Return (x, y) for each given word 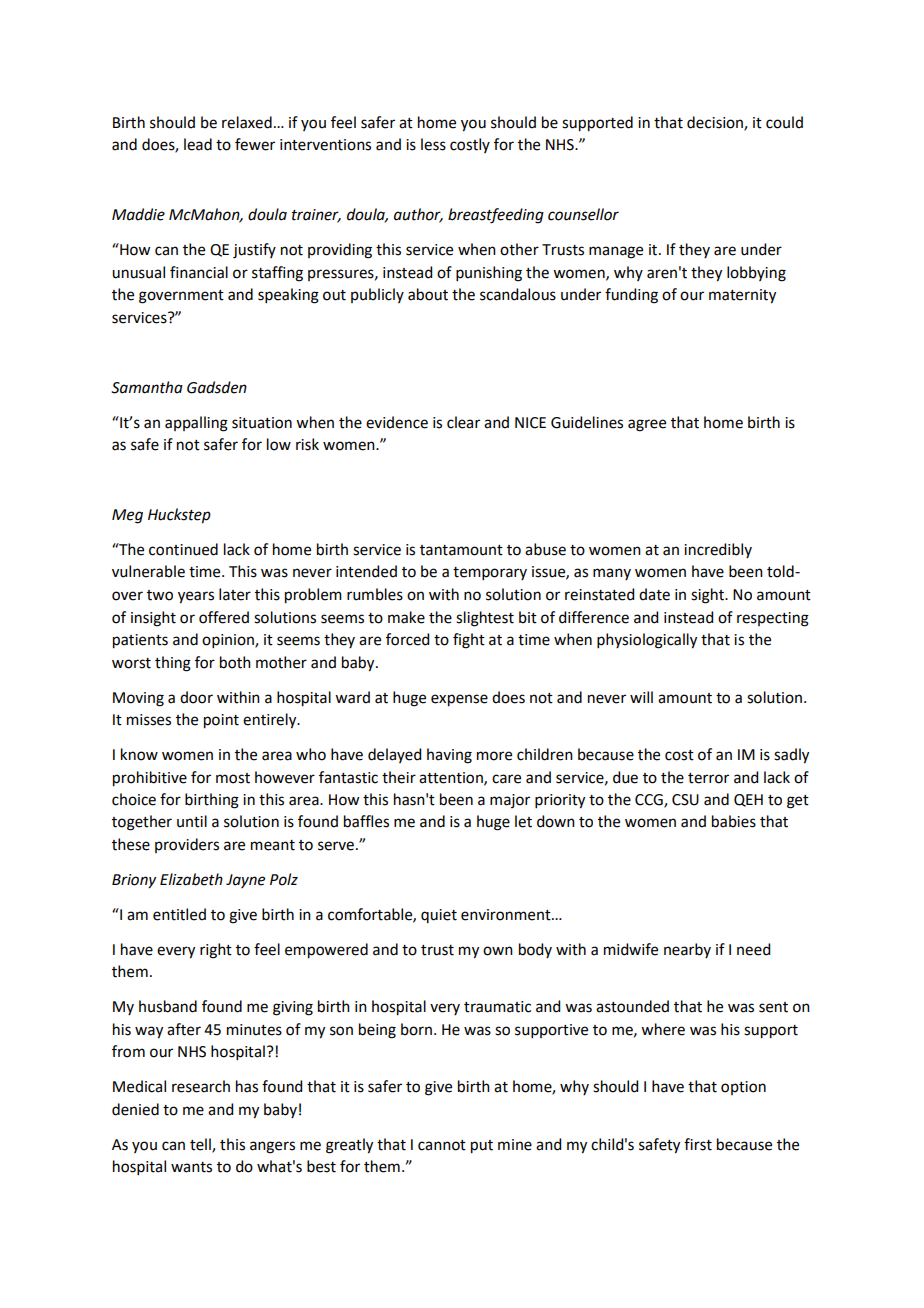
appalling (196, 424)
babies (734, 821)
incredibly (718, 550)
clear (463, 422)
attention (452, 778)
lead (198, 144)
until (192, 821)
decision (716, 123)
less (433, 144)
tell (201, 1145)
